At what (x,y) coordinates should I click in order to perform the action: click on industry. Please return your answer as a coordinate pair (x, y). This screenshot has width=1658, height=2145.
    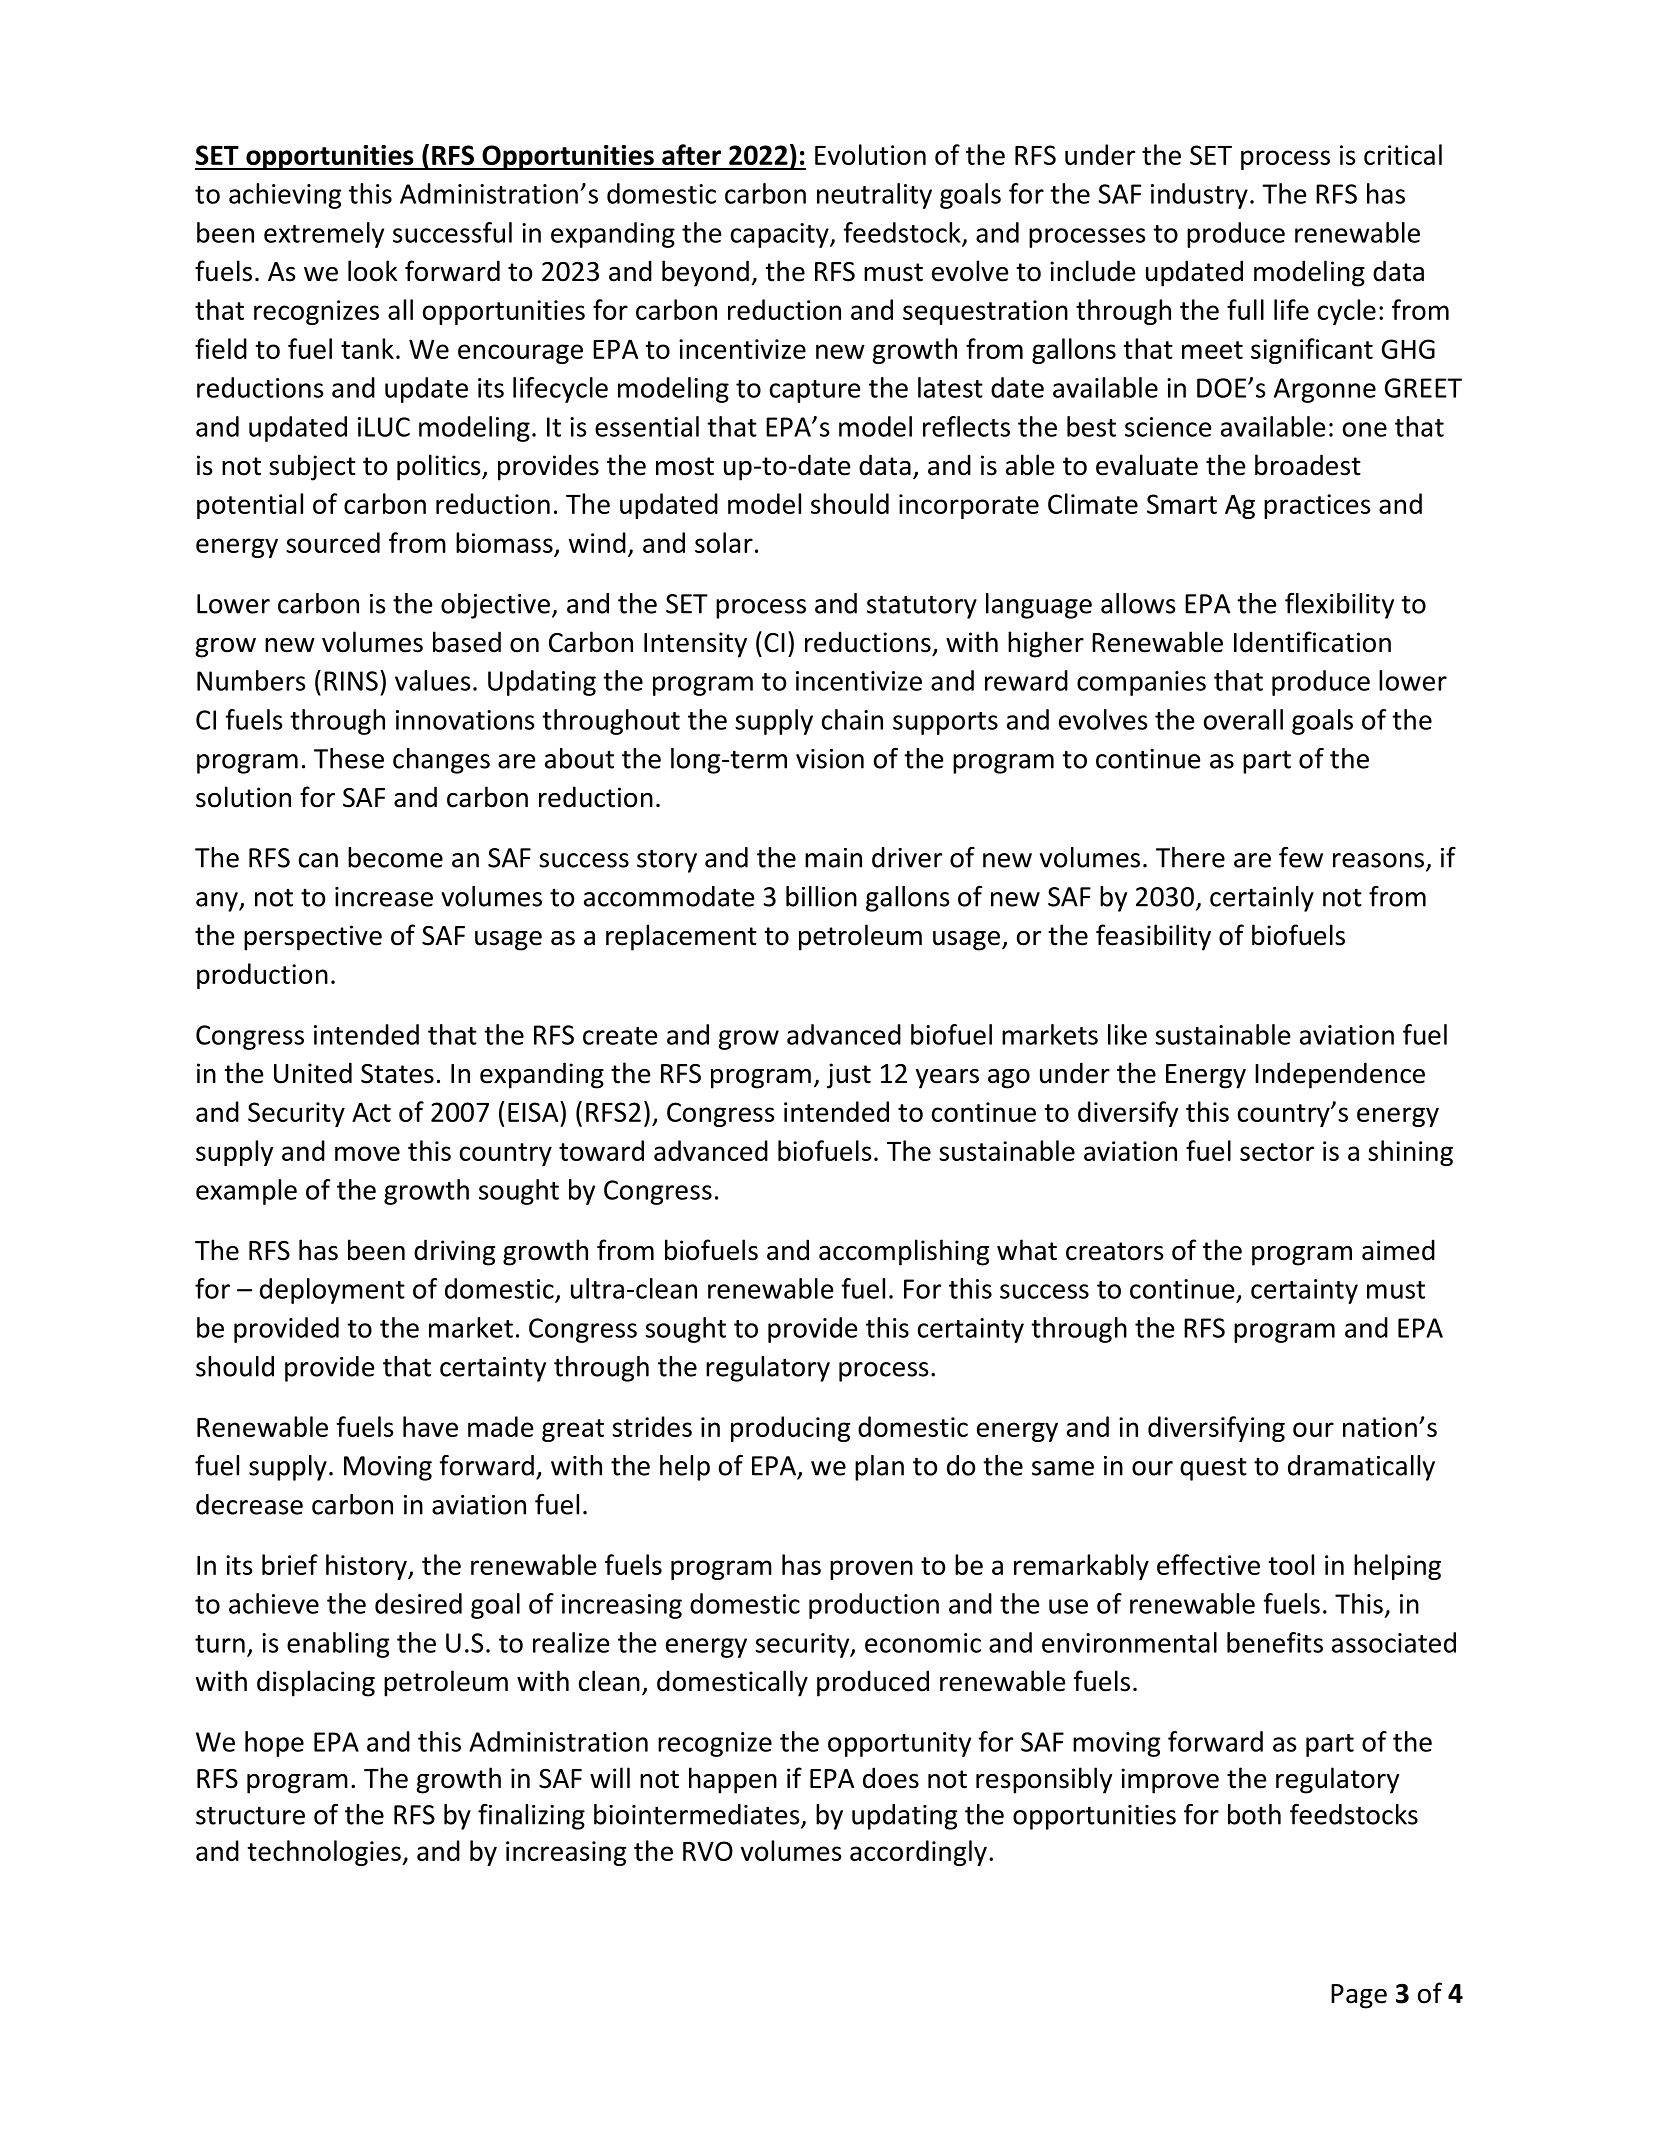
    Looking at the image, I should click on (1199, 196).
